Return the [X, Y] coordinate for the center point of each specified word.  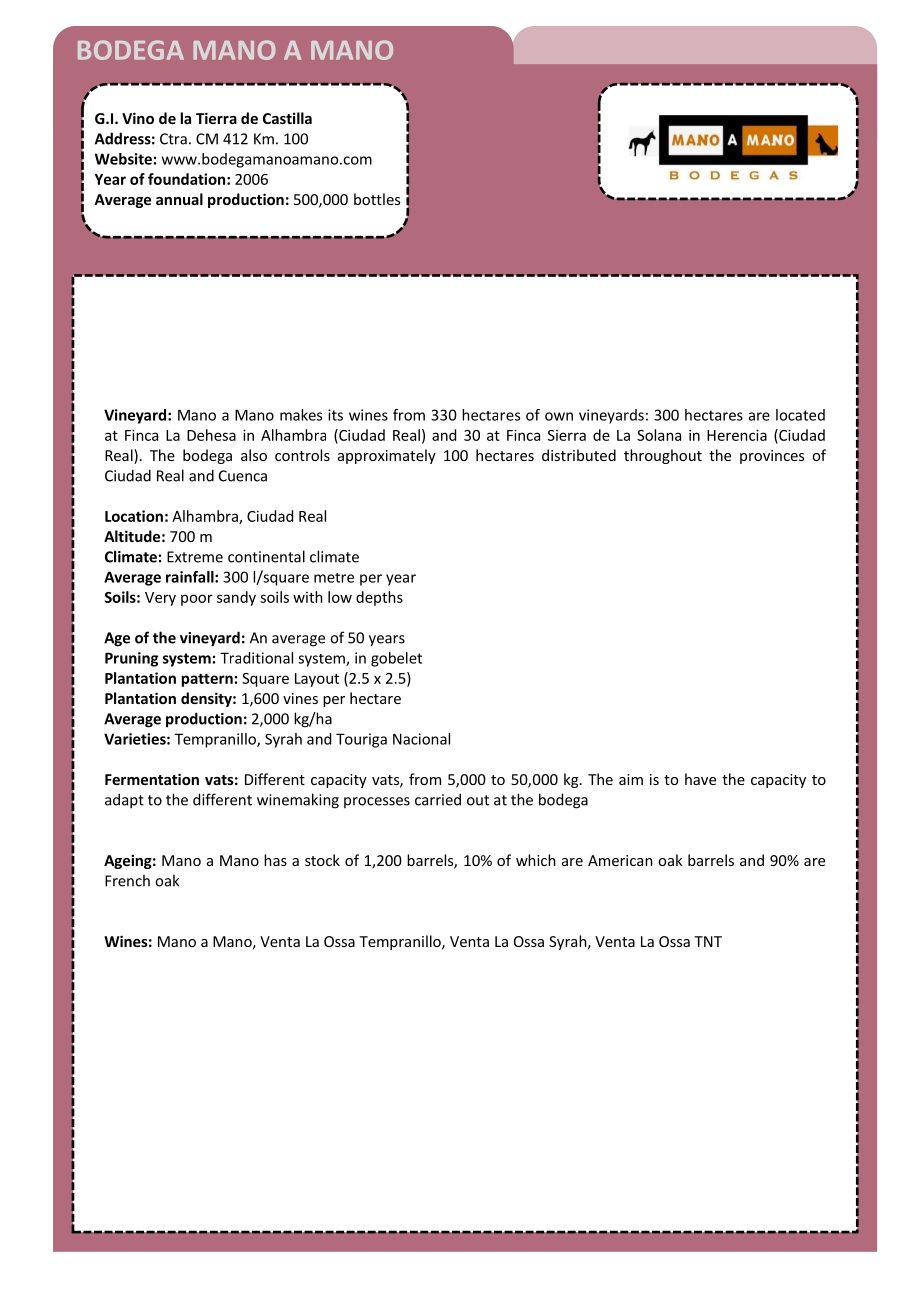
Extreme [195, 557]
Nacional [421, 739]
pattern [207, 680]
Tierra [216, 118]
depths [379, 598]
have [700, 779]
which [536, 860]
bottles [377, 199]
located [800, 415]
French [127, 880]
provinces [772, 457]
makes [301, 415]
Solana [659, 435]
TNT [708, 941]
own [559, 416]
